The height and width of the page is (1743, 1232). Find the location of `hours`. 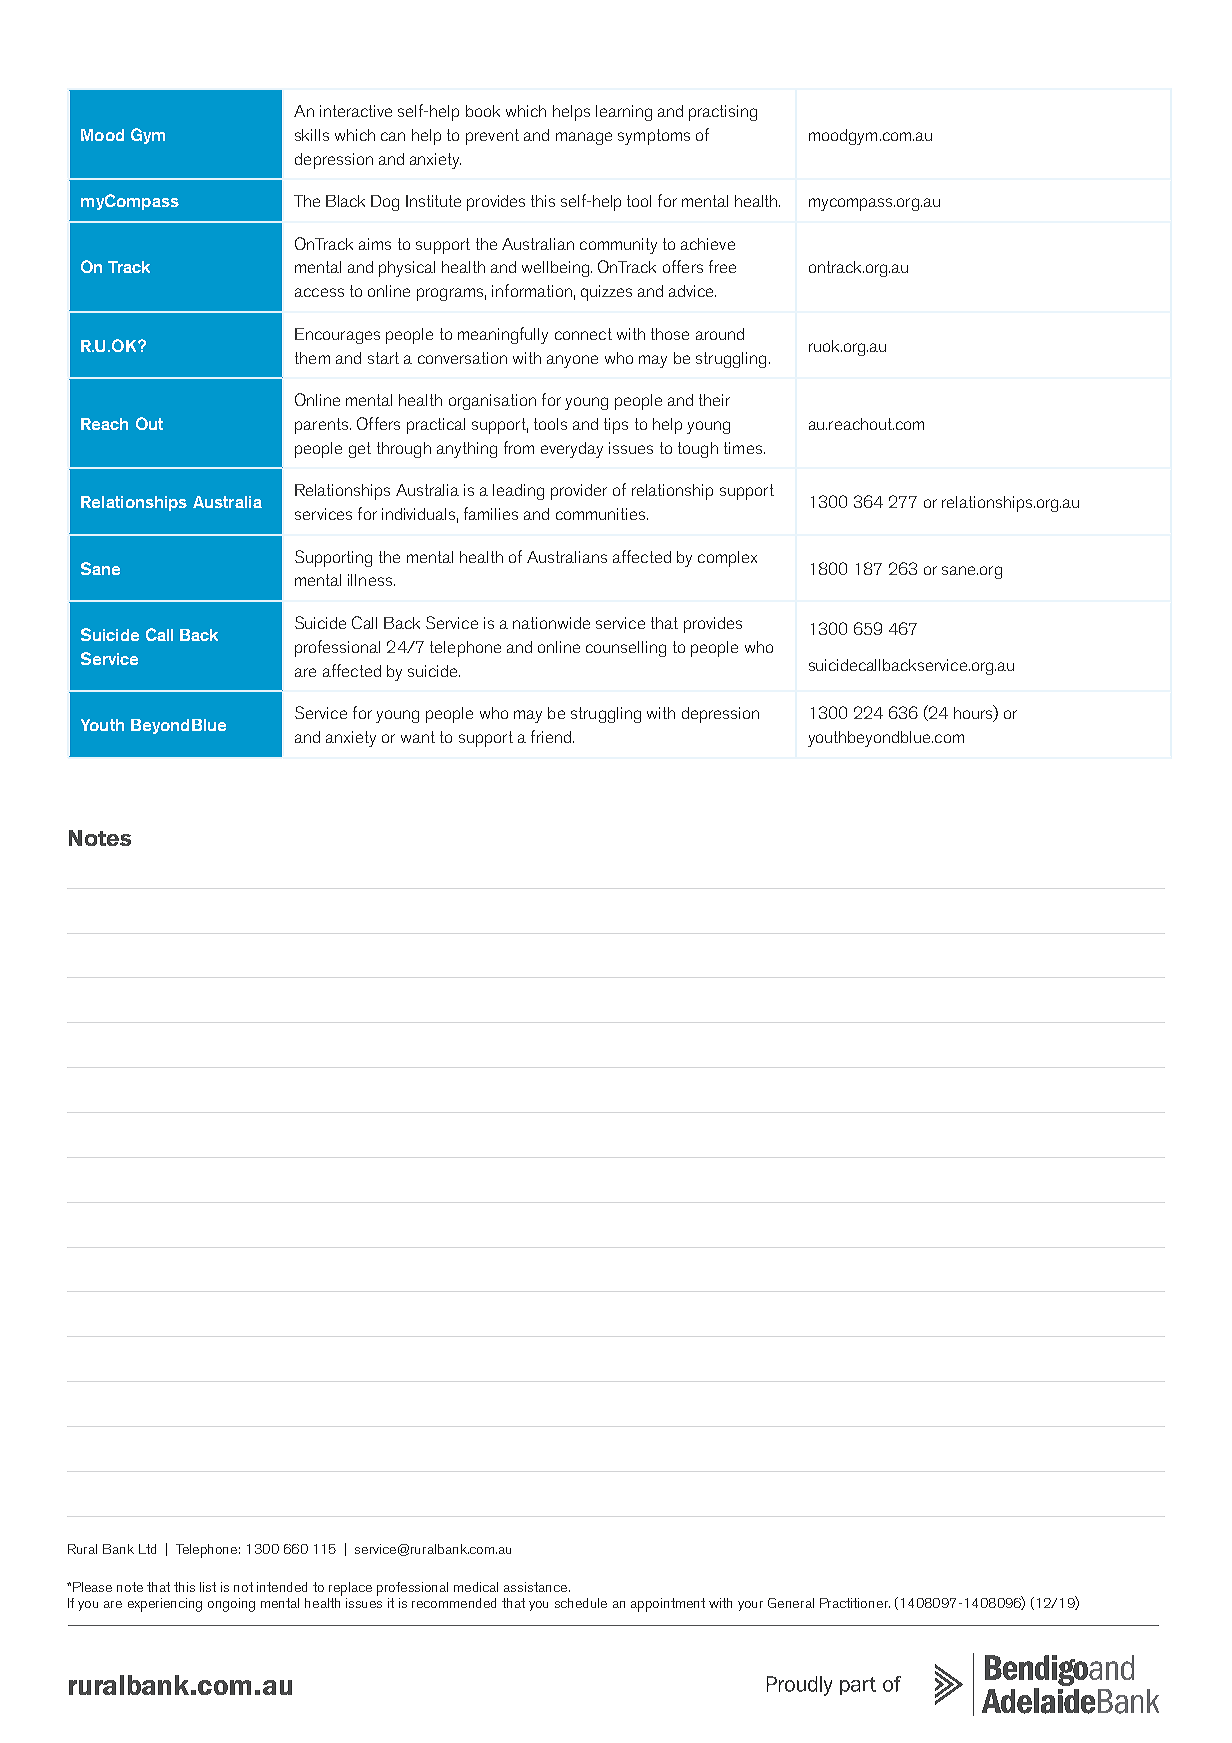

hours is located at coordinates (974, 713).
